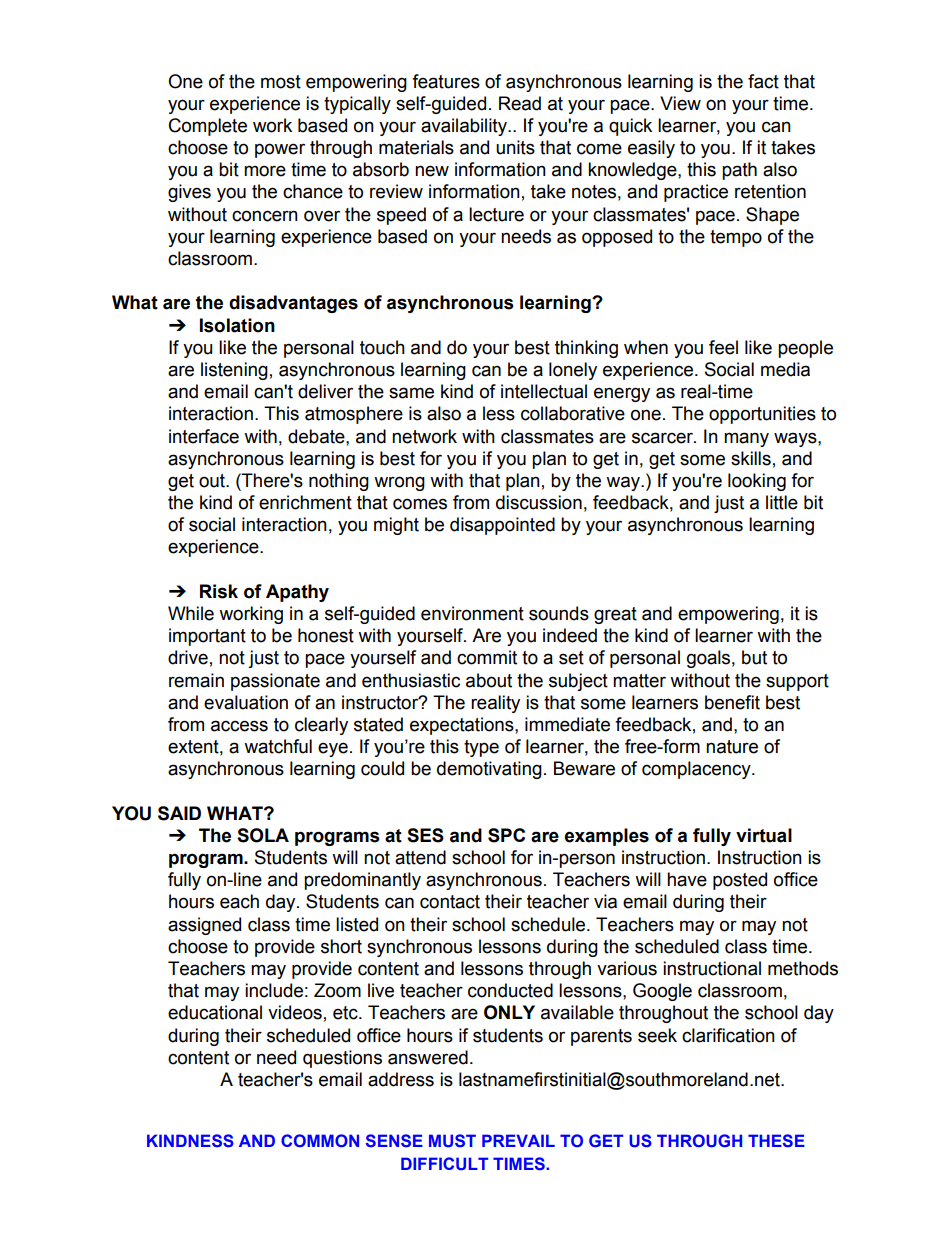 The height and width of the screenshot is (1233, 952). Describe the element at coordinates (776, 1140) in the screenshot. I see `THESE` at that location.
